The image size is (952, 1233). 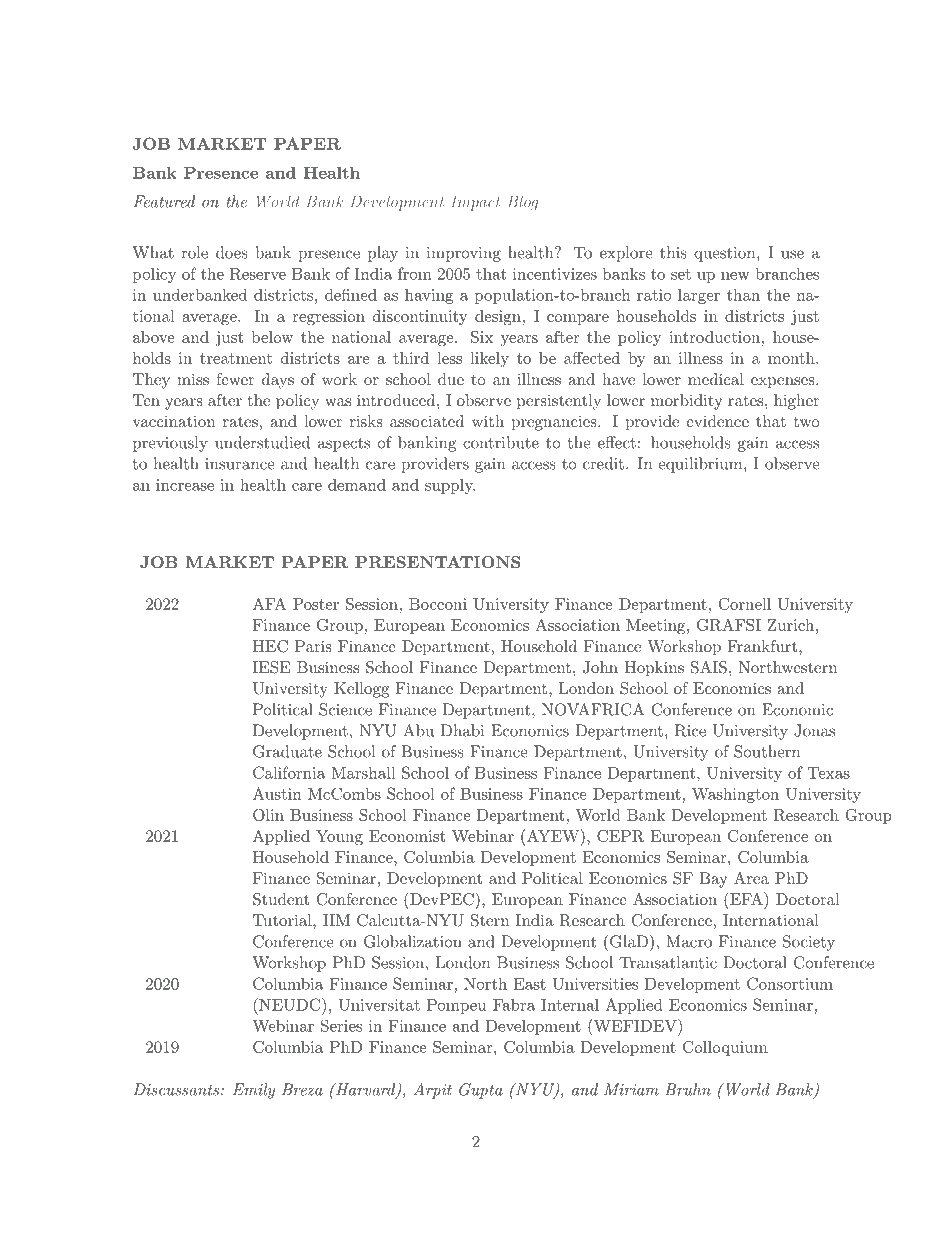 What do you see at coordinates (232, 252) in the screenshot?
I see `does` at bounding box center [232, 252].
